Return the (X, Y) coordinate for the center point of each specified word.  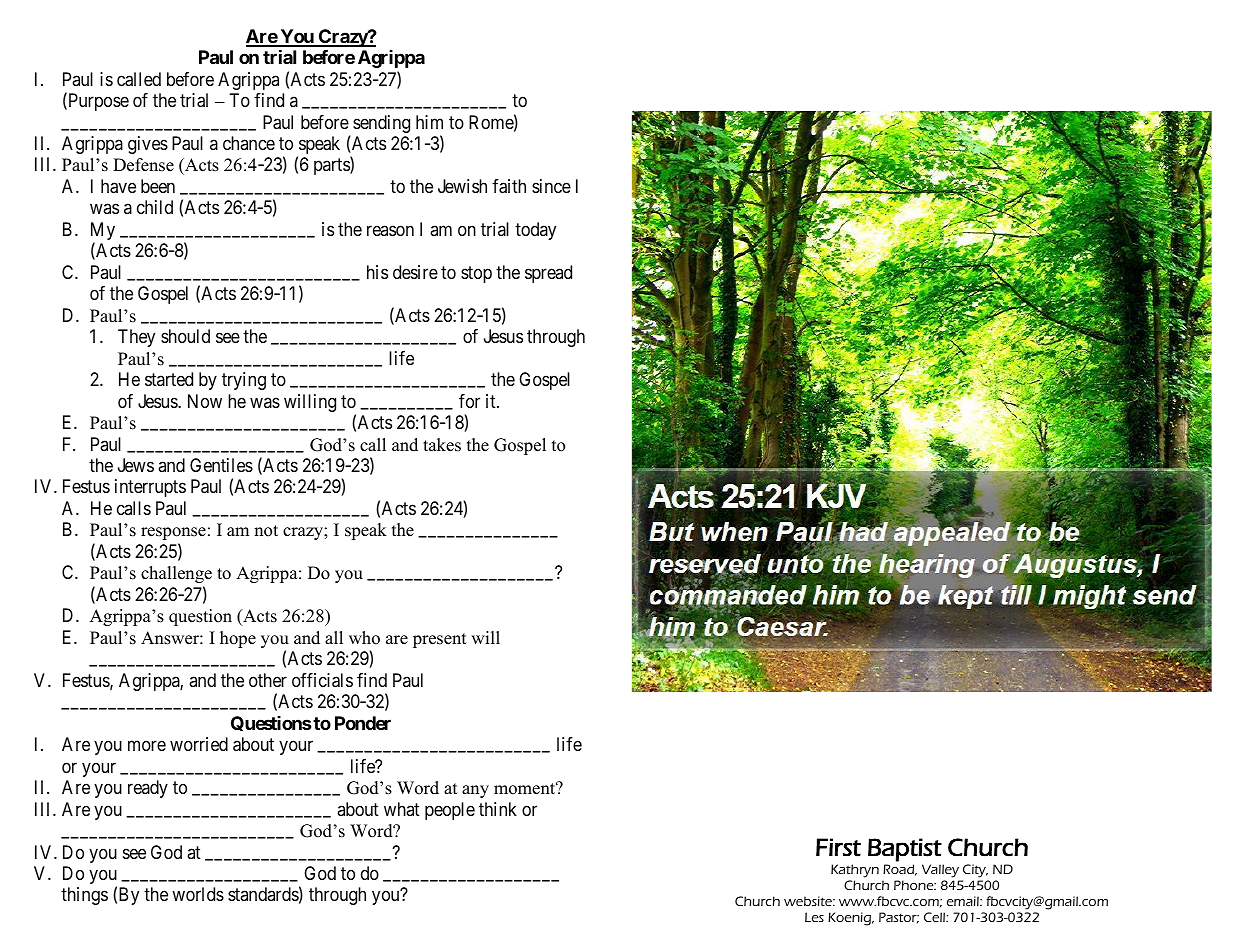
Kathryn (855, 871)
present (440, 640)
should (185, 336)
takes (442, 445)
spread (548, 274)
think (498, 809)
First (838, 847)
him (429, 122)
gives (148, 145)
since (551, 186)
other (268, 680)
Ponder (363, 723)
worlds (198, 894)
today (535, 231)
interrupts (150, 488)
